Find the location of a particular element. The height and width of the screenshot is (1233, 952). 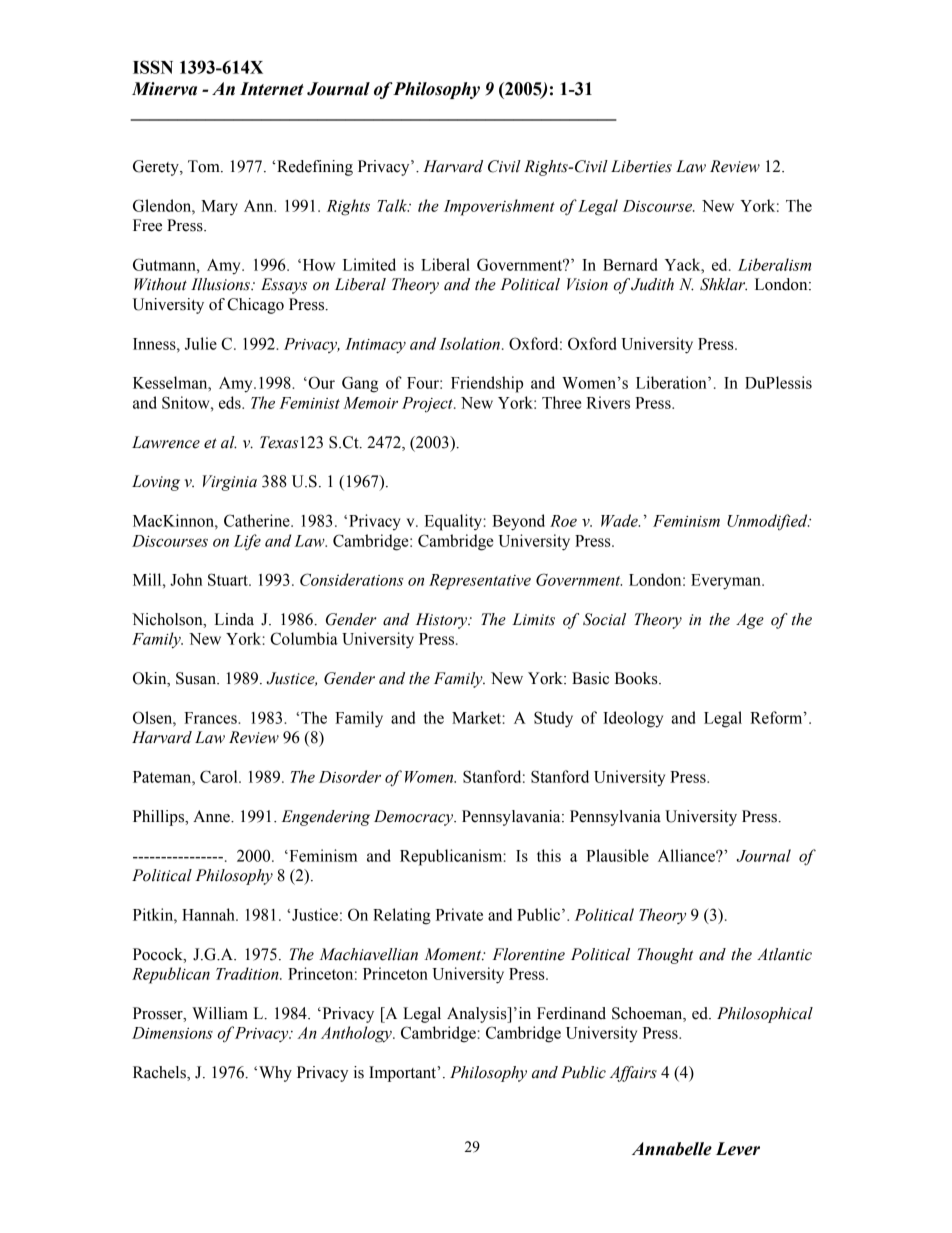

Everyman is located at coordinates (727, 582).
